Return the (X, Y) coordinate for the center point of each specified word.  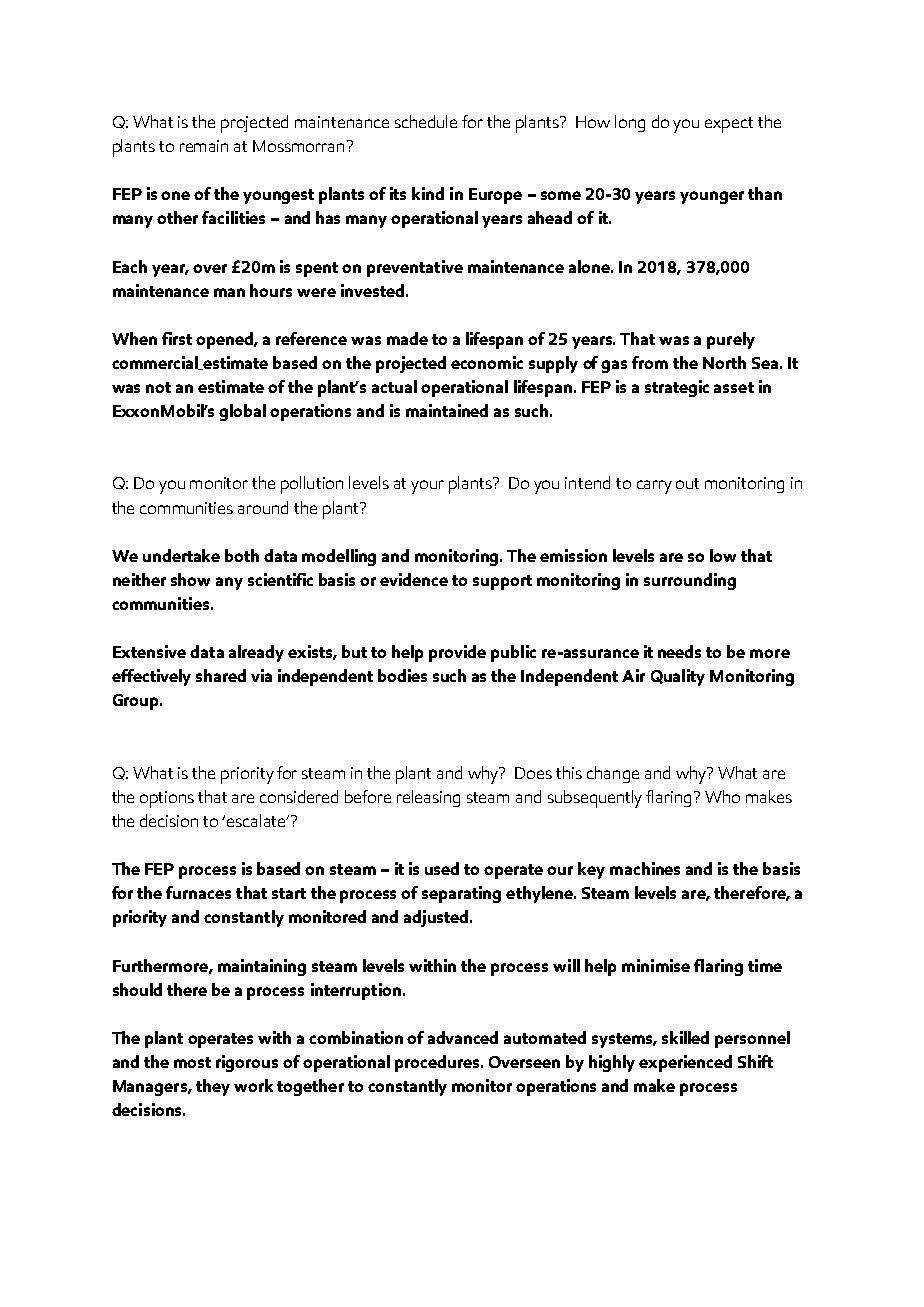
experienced (685, 1063)
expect (729, 125)
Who (722, 796)
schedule (426, 121)
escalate (258, 820)
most (192, 1062)
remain (204, 146)
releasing (428, 798)
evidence (414, 579)
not (158, 387)
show (190, 579)
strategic (677, 388)
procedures (438, 1063)
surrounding (690, 581)
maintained (447, 410)
